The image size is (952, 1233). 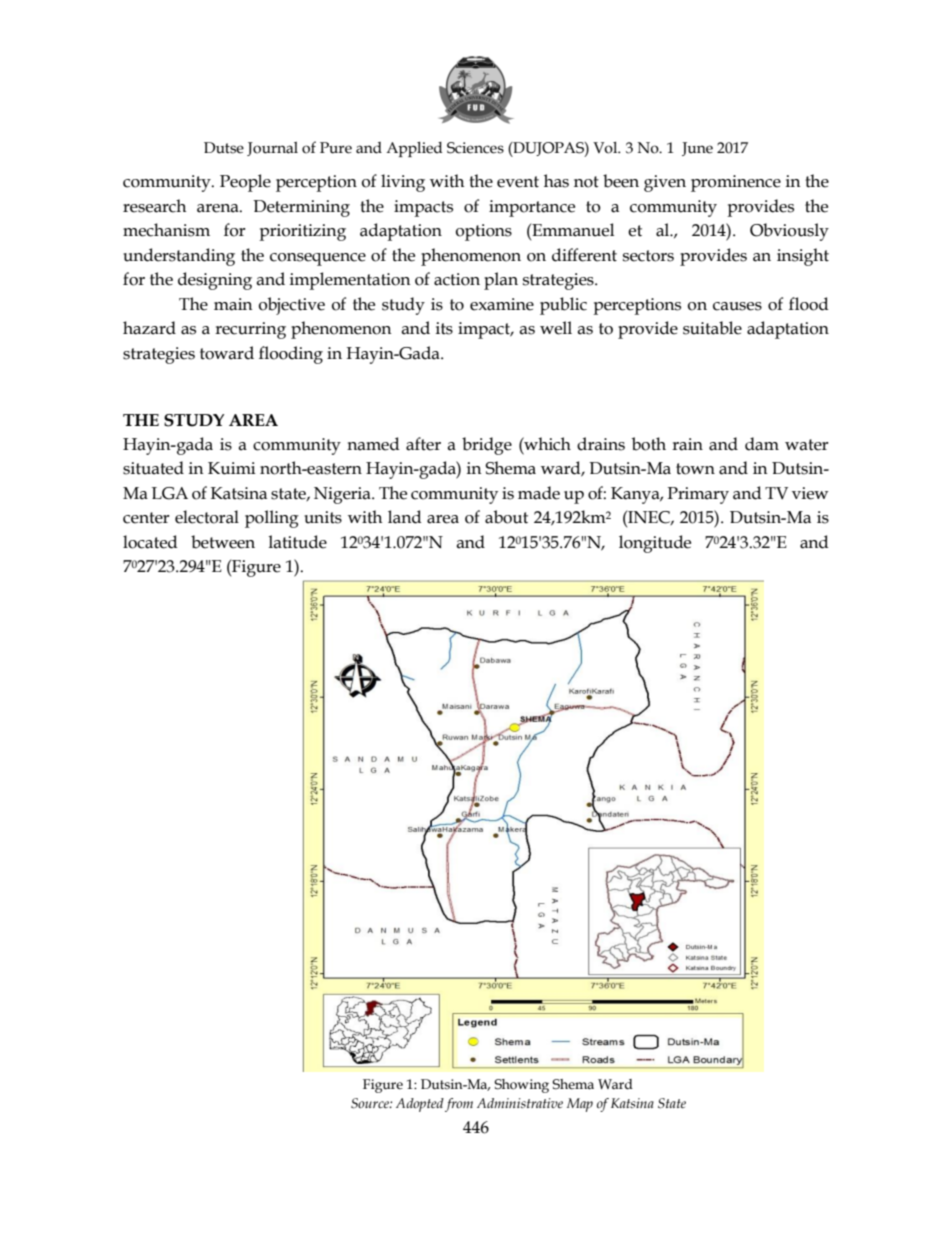 What do you see at coordinates (695, 469) in the screenshot?
I see `town` at bounding box center [695, 469].
